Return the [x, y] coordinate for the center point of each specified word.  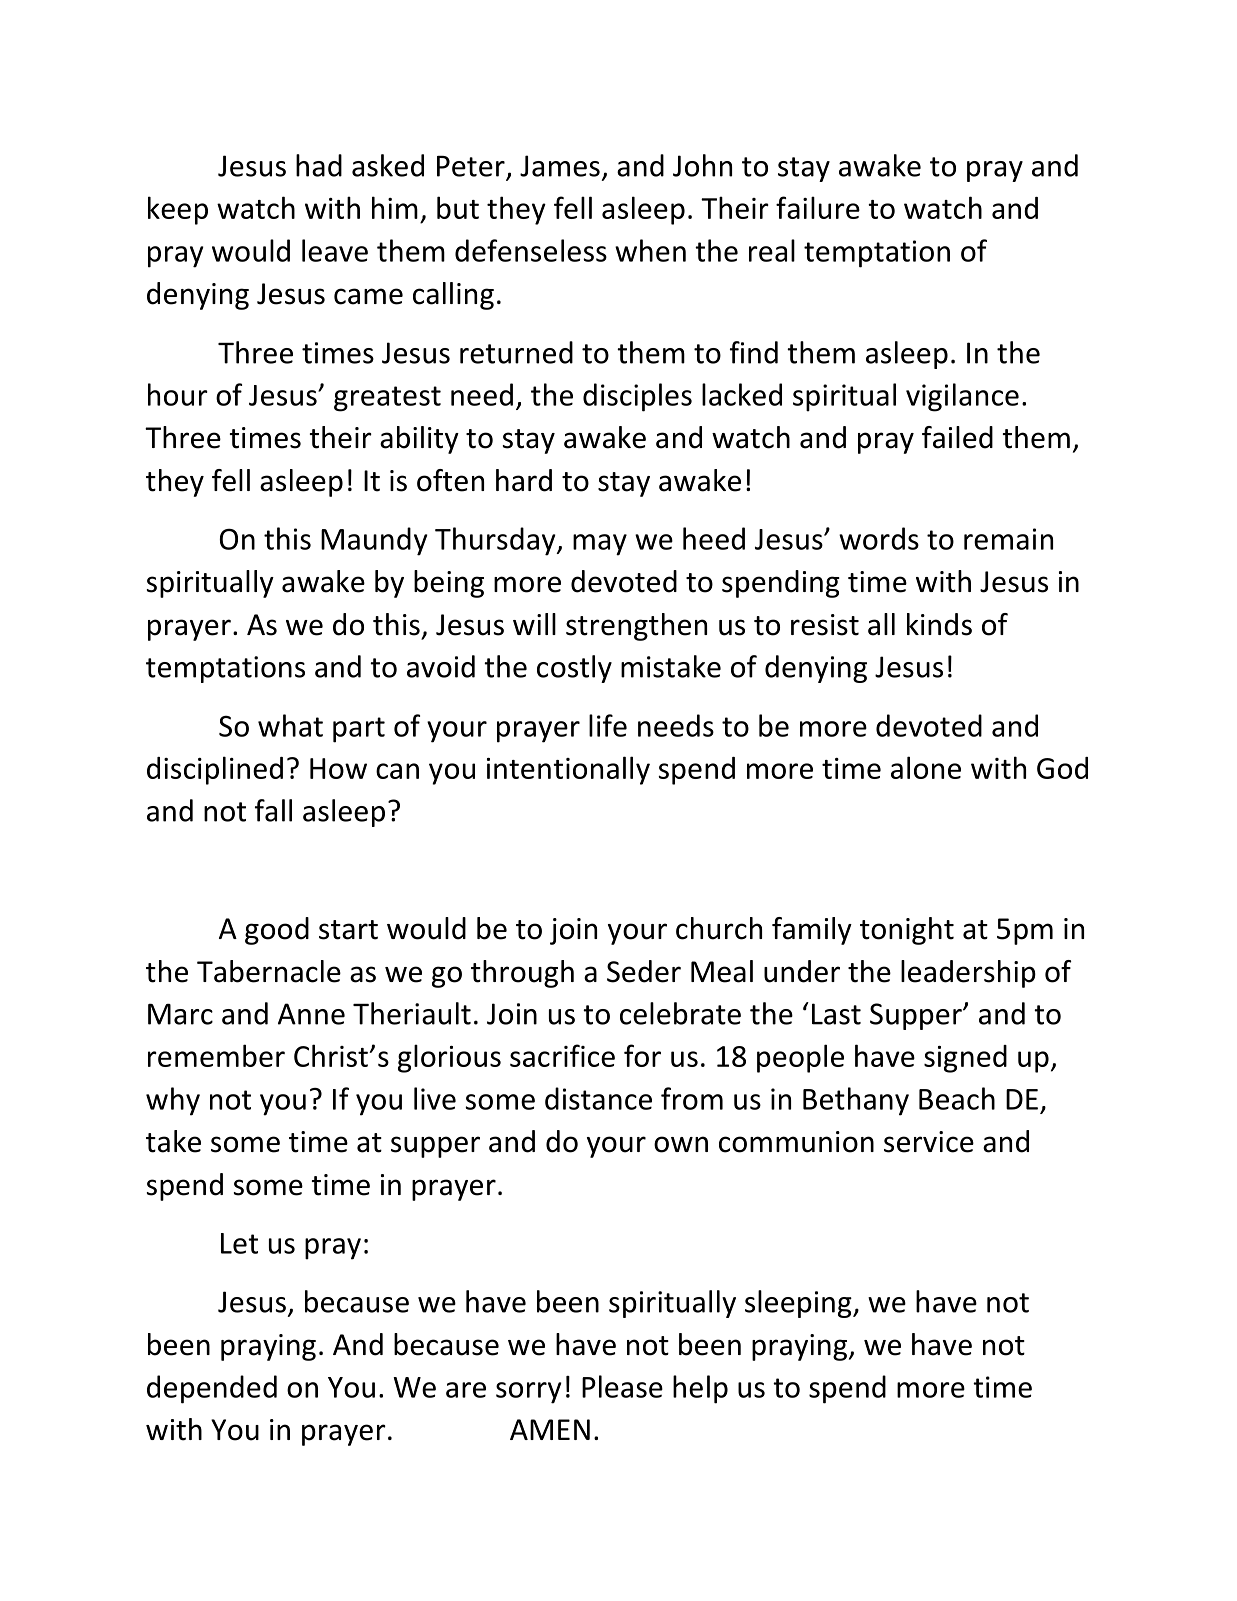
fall [273, 810]
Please [622, 1386]
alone [926, 767]
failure [818, 207]
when [650, 250]
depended [212, 1389]
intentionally [568, 770]
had [319, 165]
